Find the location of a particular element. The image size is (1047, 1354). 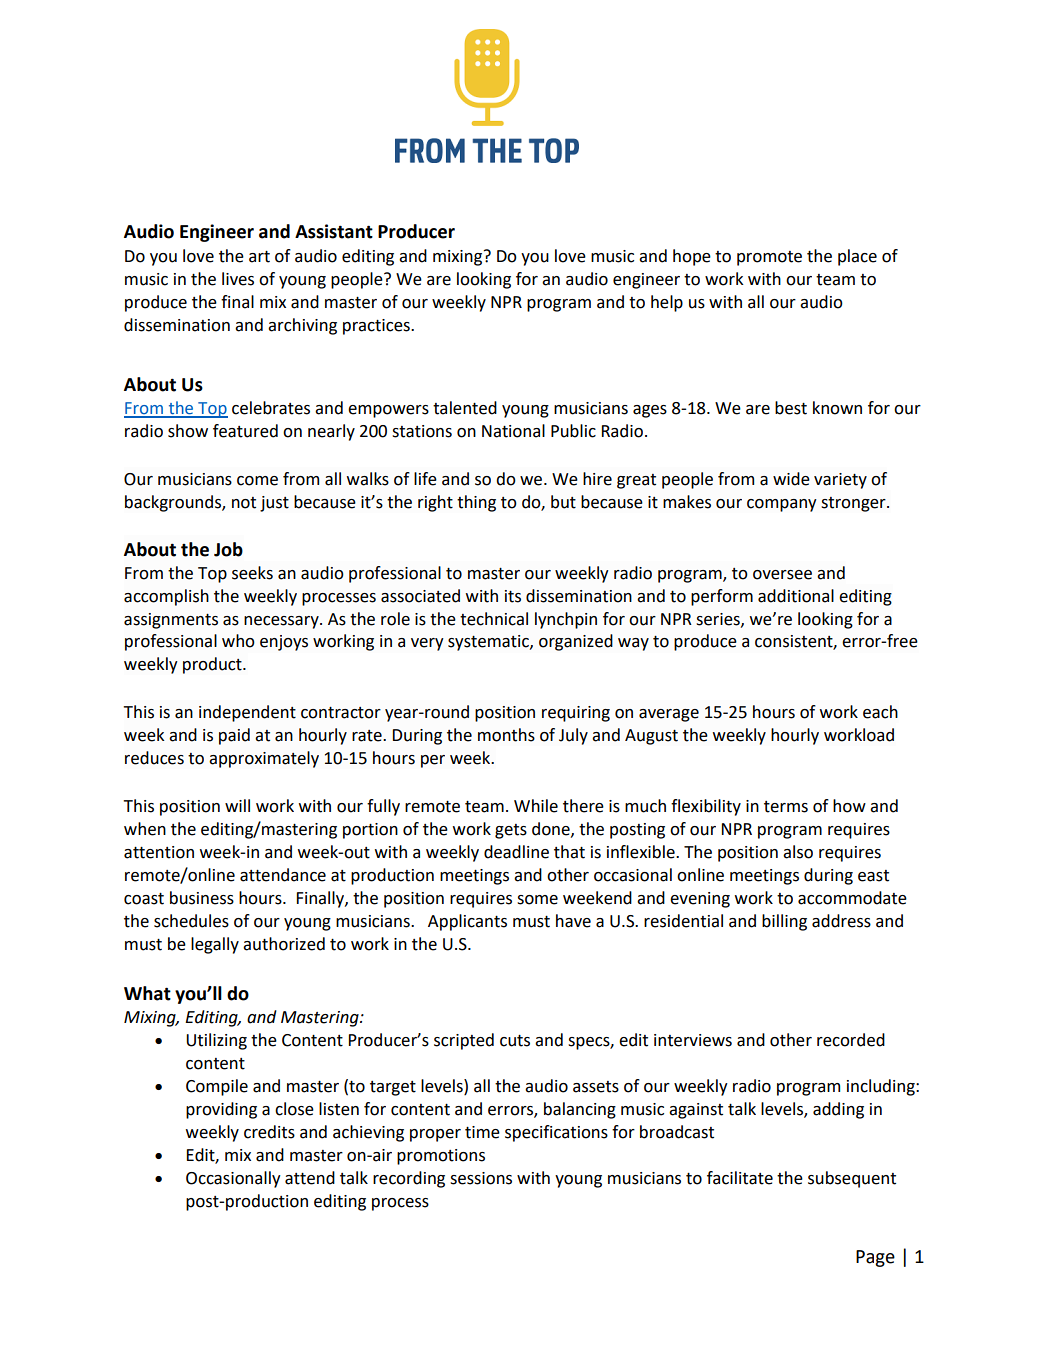

facilitate is located at coordinates (740, 1178).
